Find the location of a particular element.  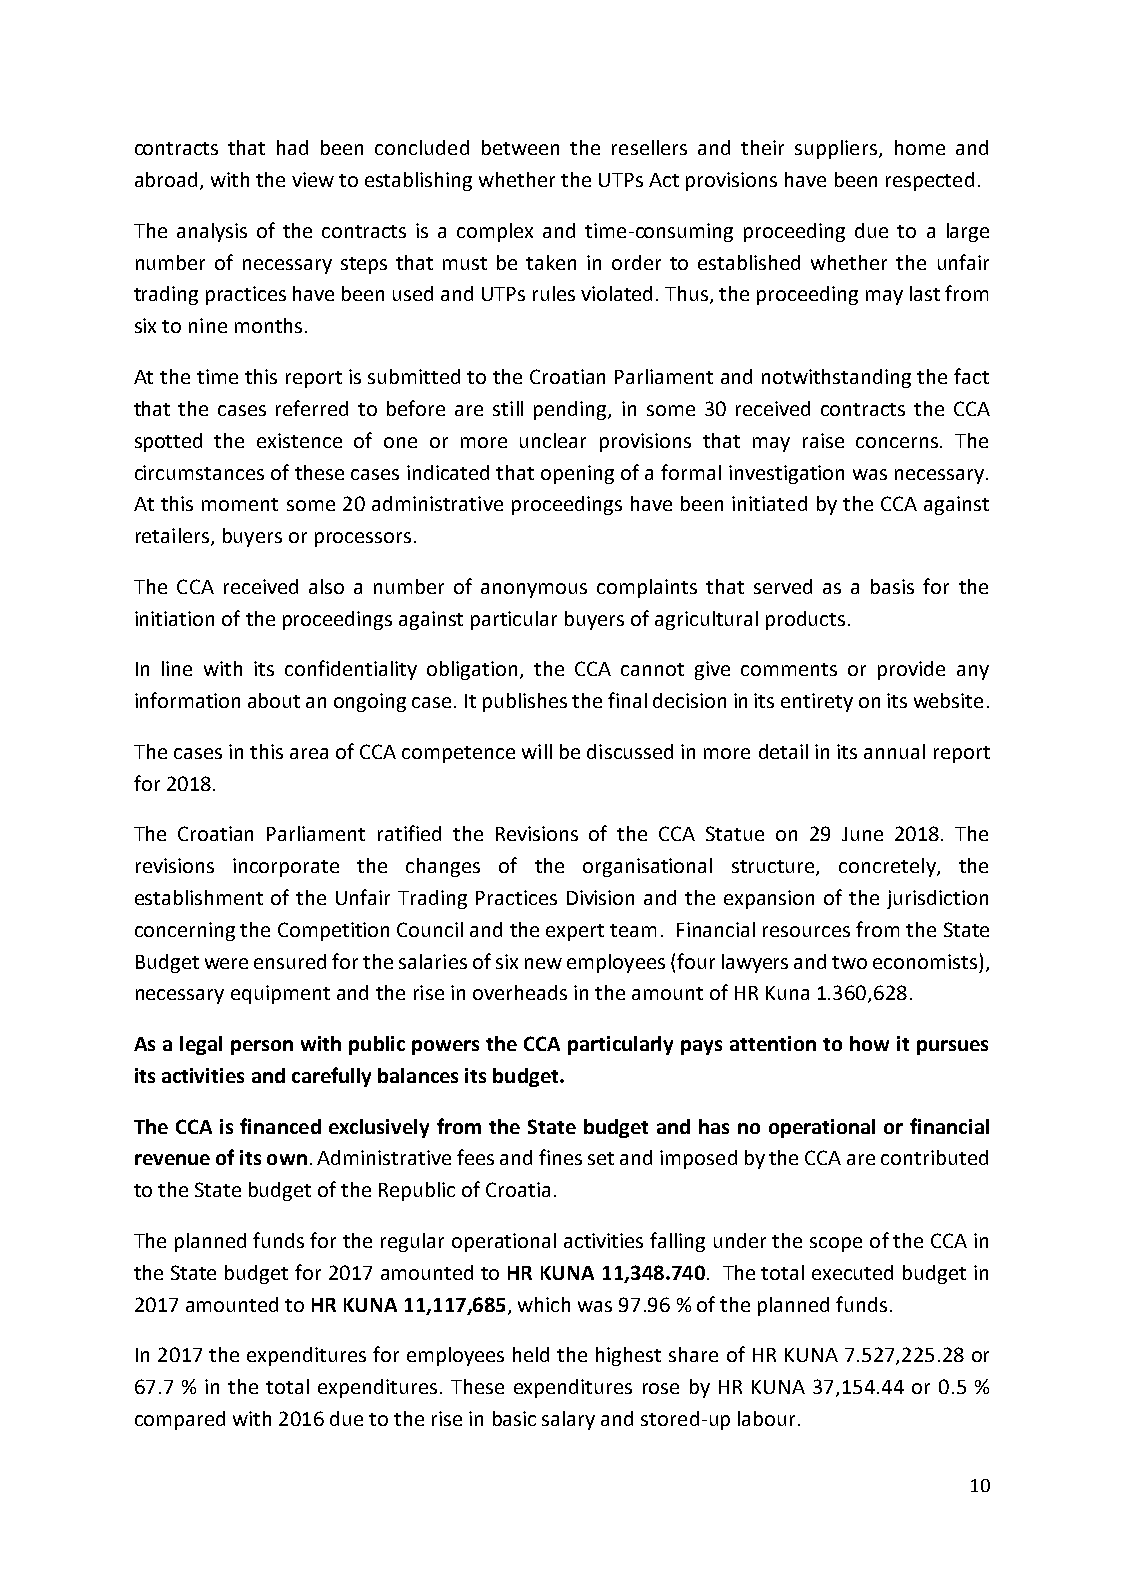

compared is located at coordinates (180, 1420).
